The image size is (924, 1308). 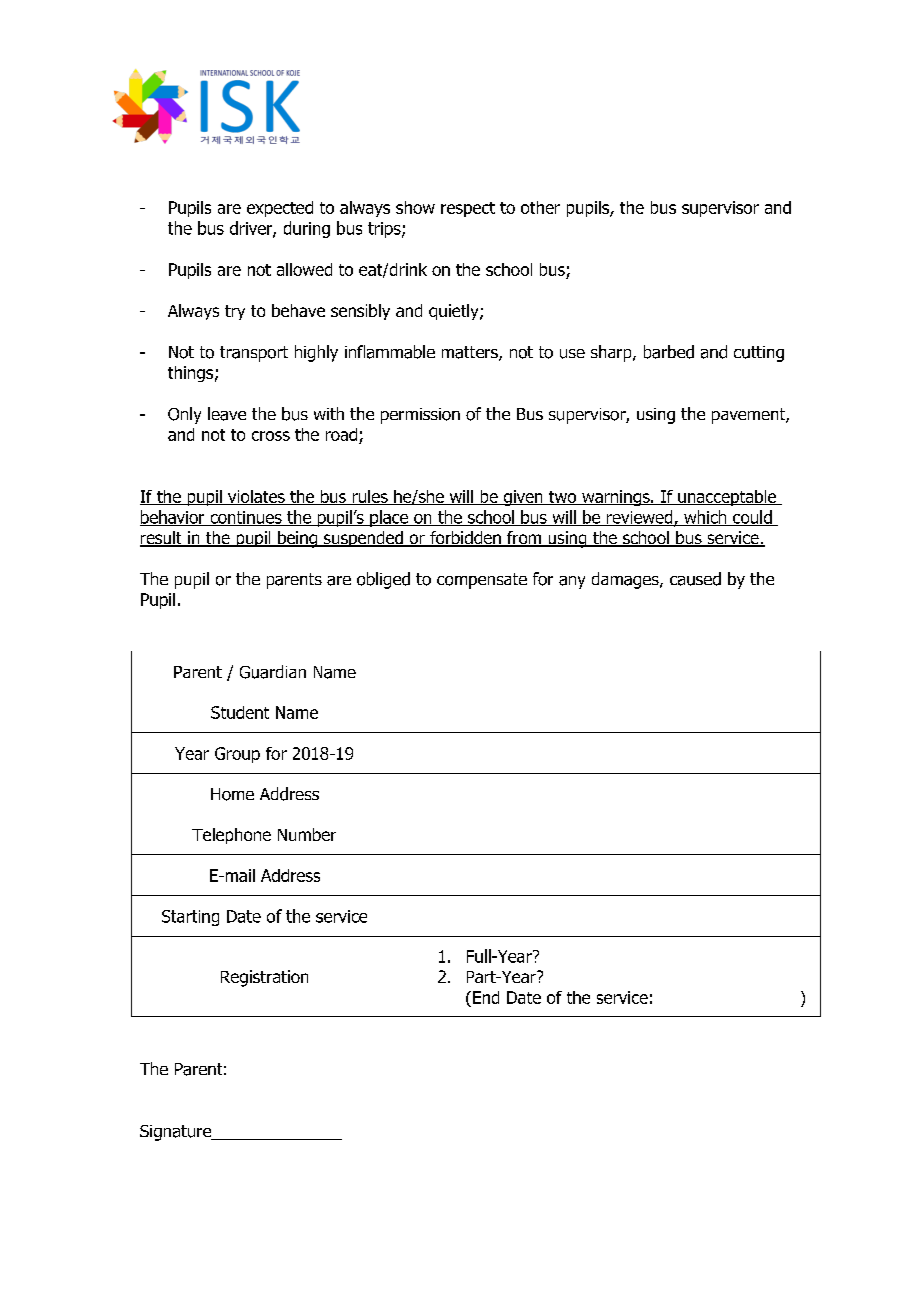 I want to click on violates, so click(x=256, y=497).
